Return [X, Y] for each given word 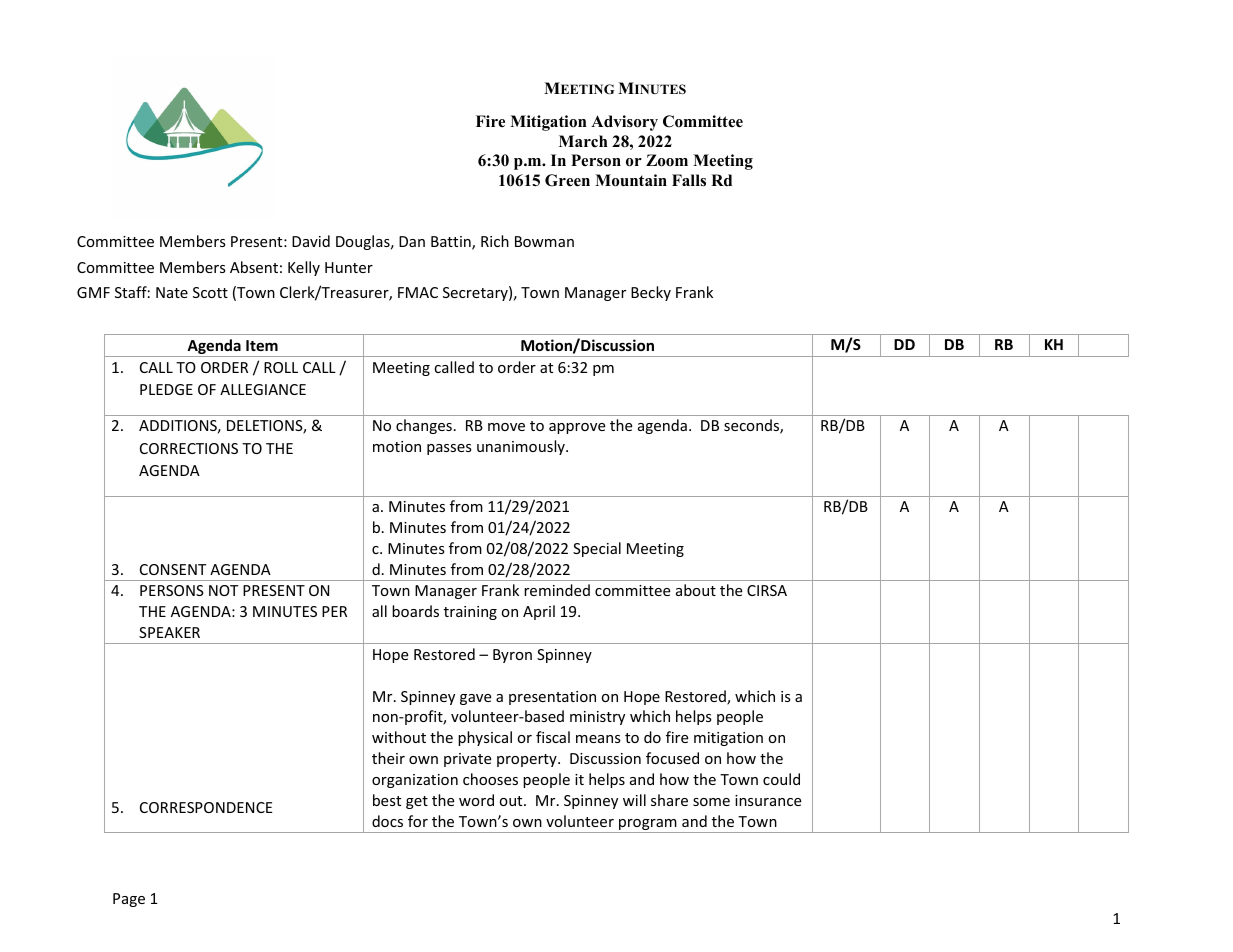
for [418, 821]
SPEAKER [169, 632]
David [311, 241]
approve [577, 428]
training [470, 613]
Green [567, 180]
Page [129, 900]
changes [424, 426]
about [696, 590]
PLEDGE [166, 389]
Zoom [667, 160]
